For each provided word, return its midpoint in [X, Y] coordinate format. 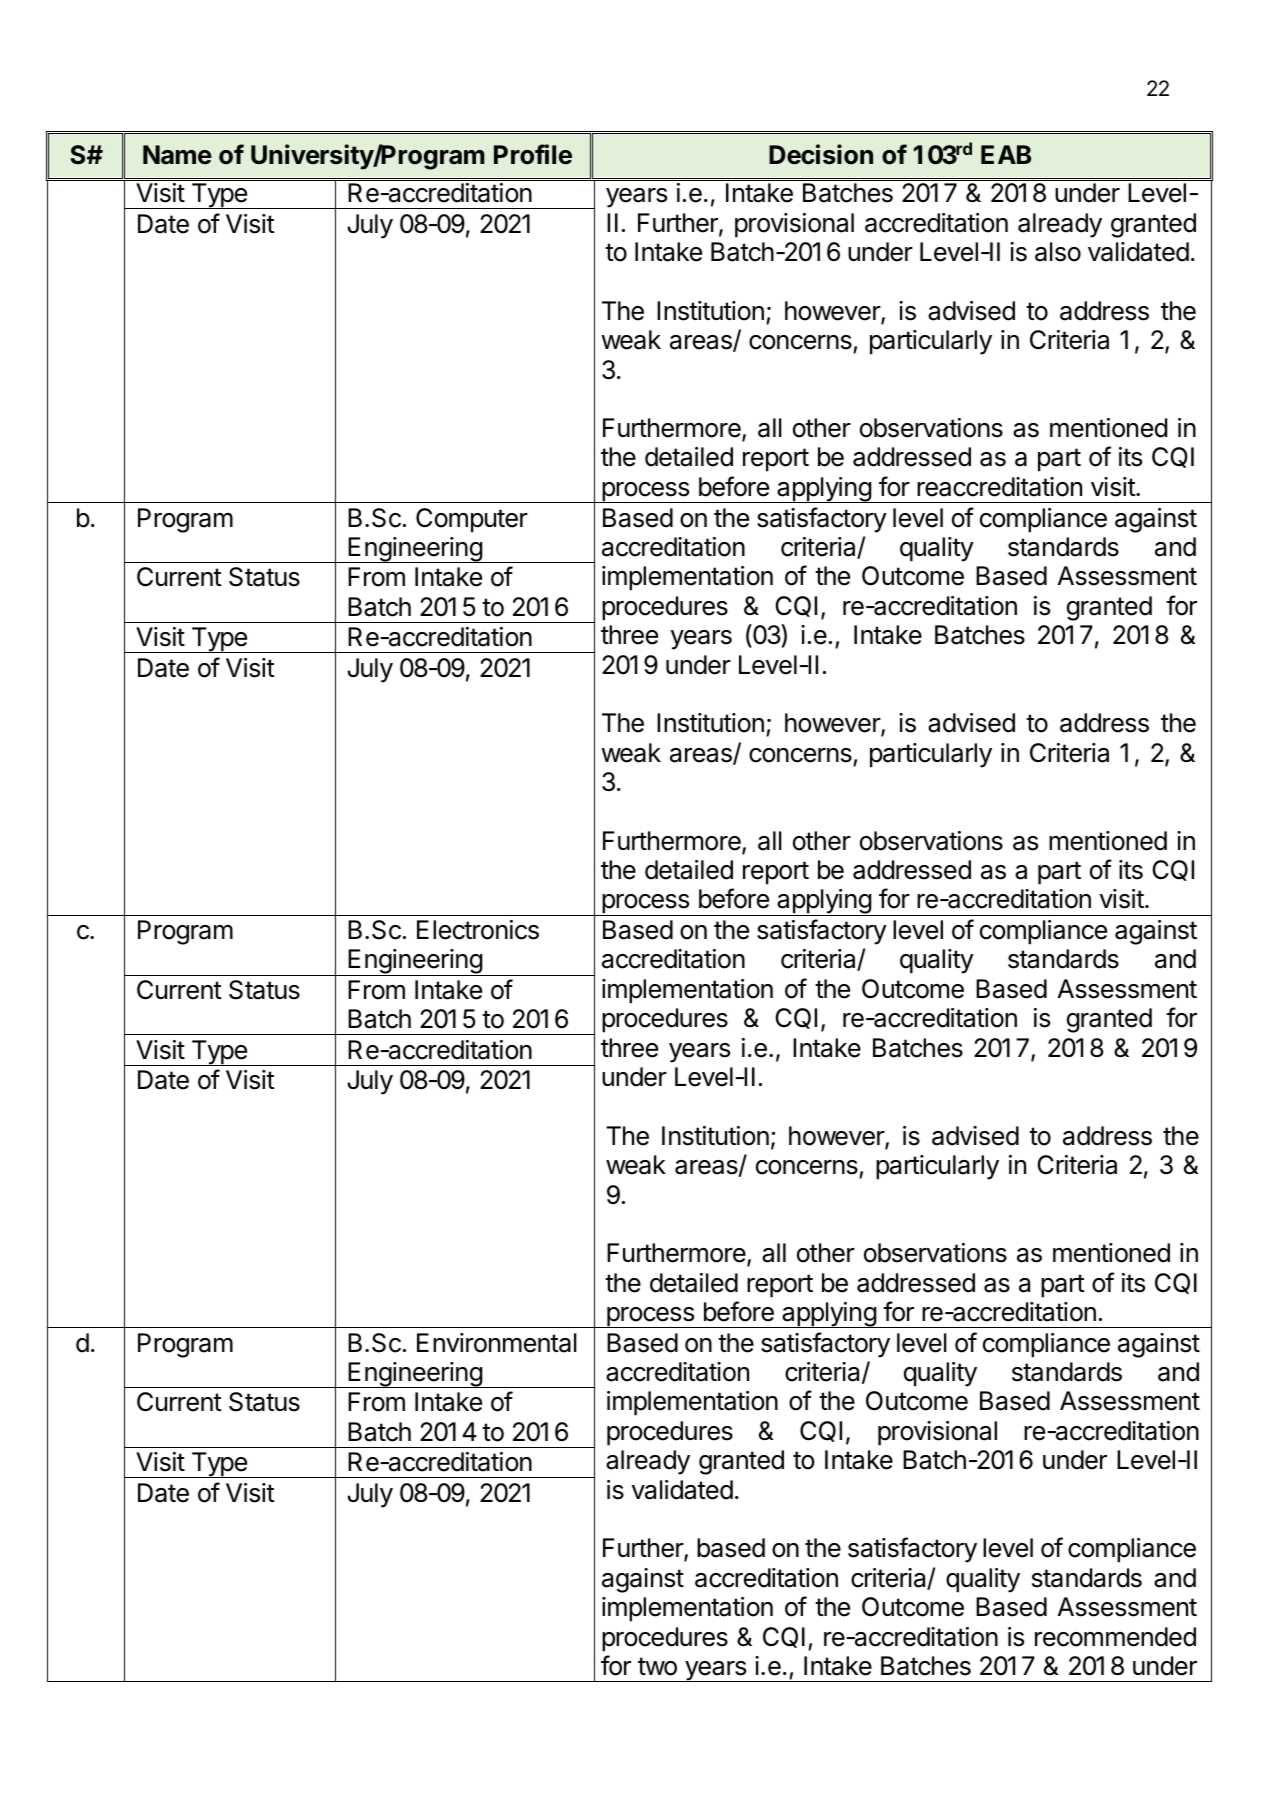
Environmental [497, 1343]
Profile [533, 154]
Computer [472, 520]
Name [177, 155]
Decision [821, 154]
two [657, 1666]
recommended [1115, 1637]
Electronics [478, 930]
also [1058, 252]
